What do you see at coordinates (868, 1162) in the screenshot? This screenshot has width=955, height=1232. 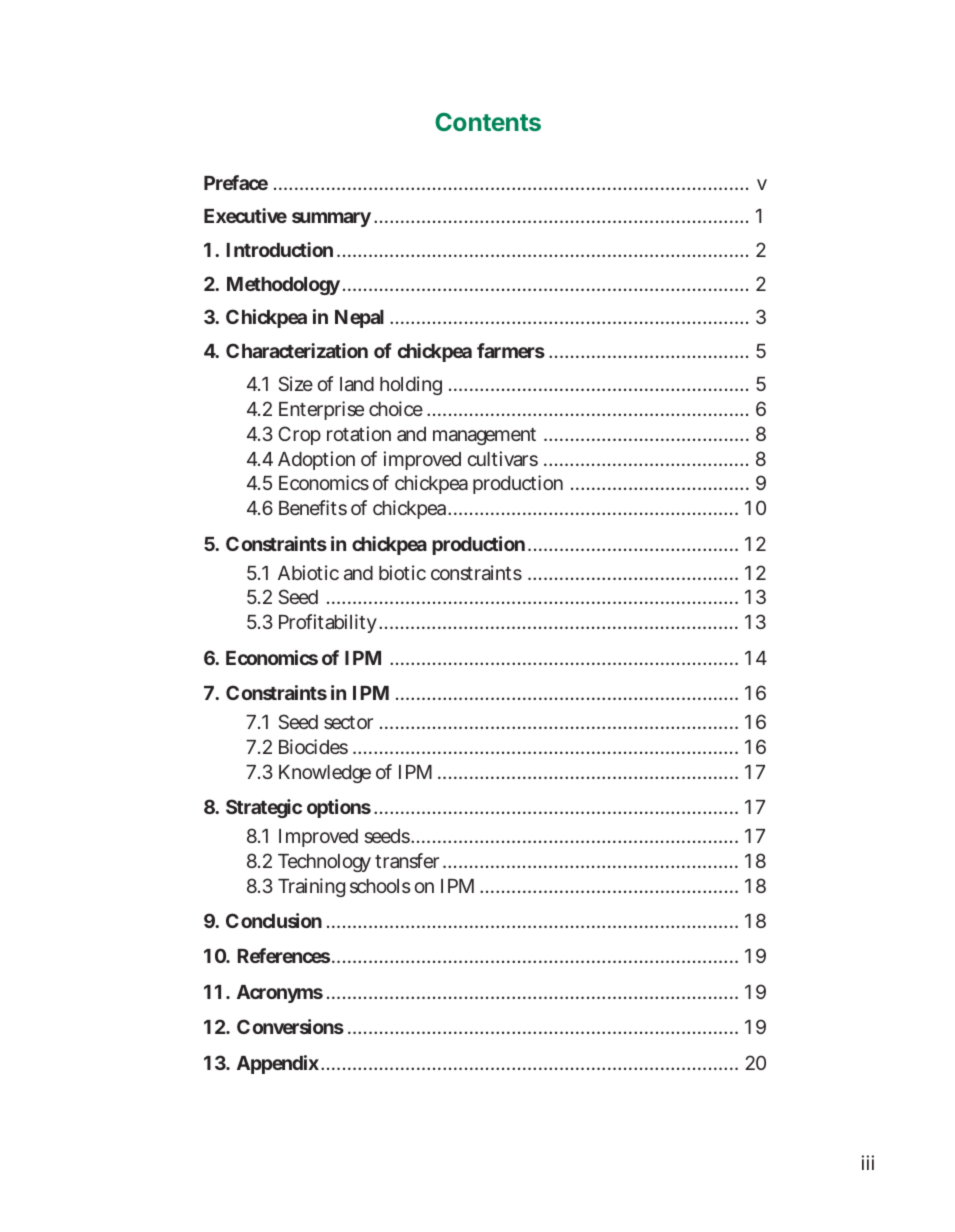 I see `iii` at bounding box center [868, 1162].
